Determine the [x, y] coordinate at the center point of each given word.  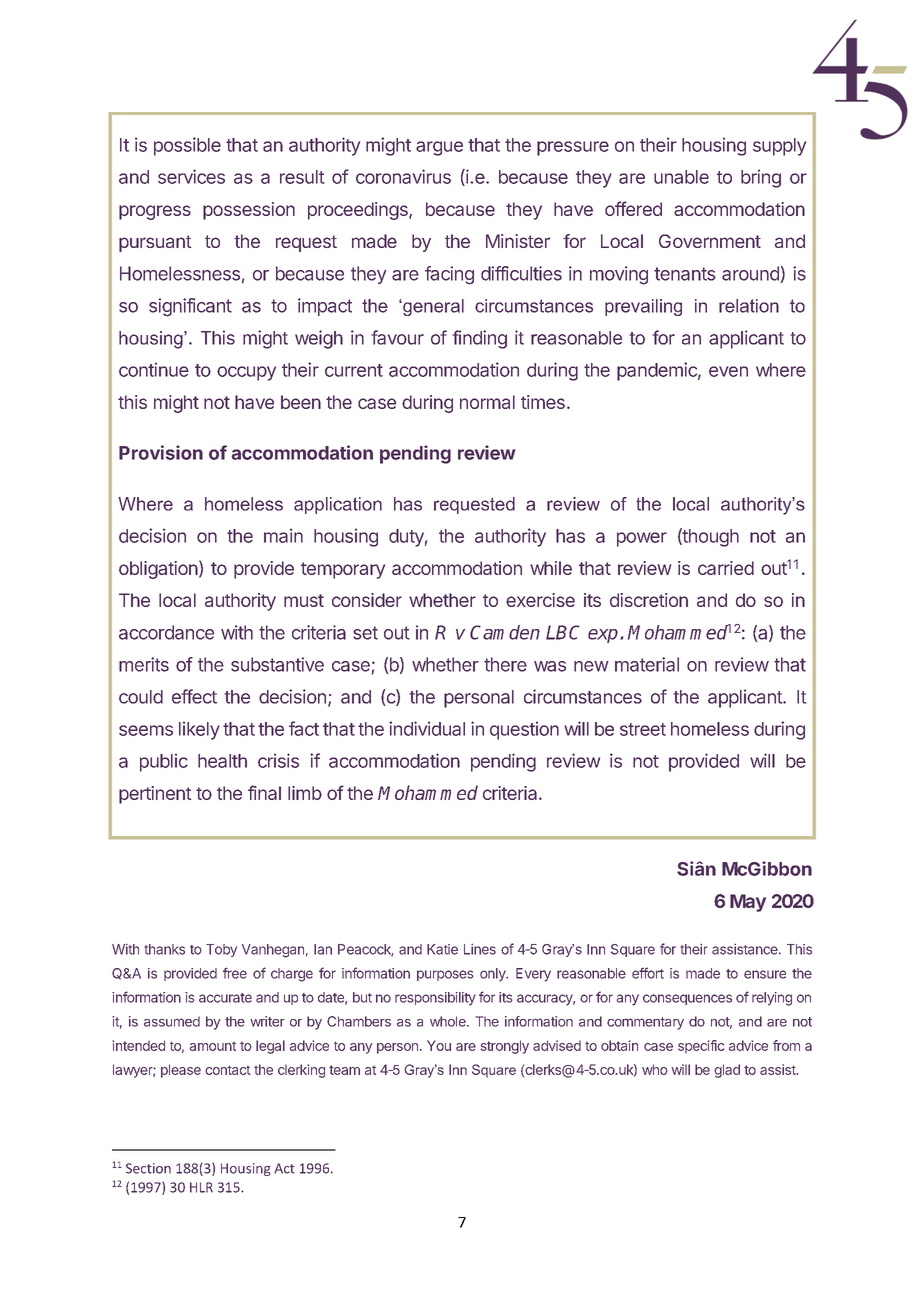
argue [439, 148]
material [647, 664]
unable [681, 177]
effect [194, 696]
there [505, 664]
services [191, 176]
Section [148, 1168]
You [439, 1045]
